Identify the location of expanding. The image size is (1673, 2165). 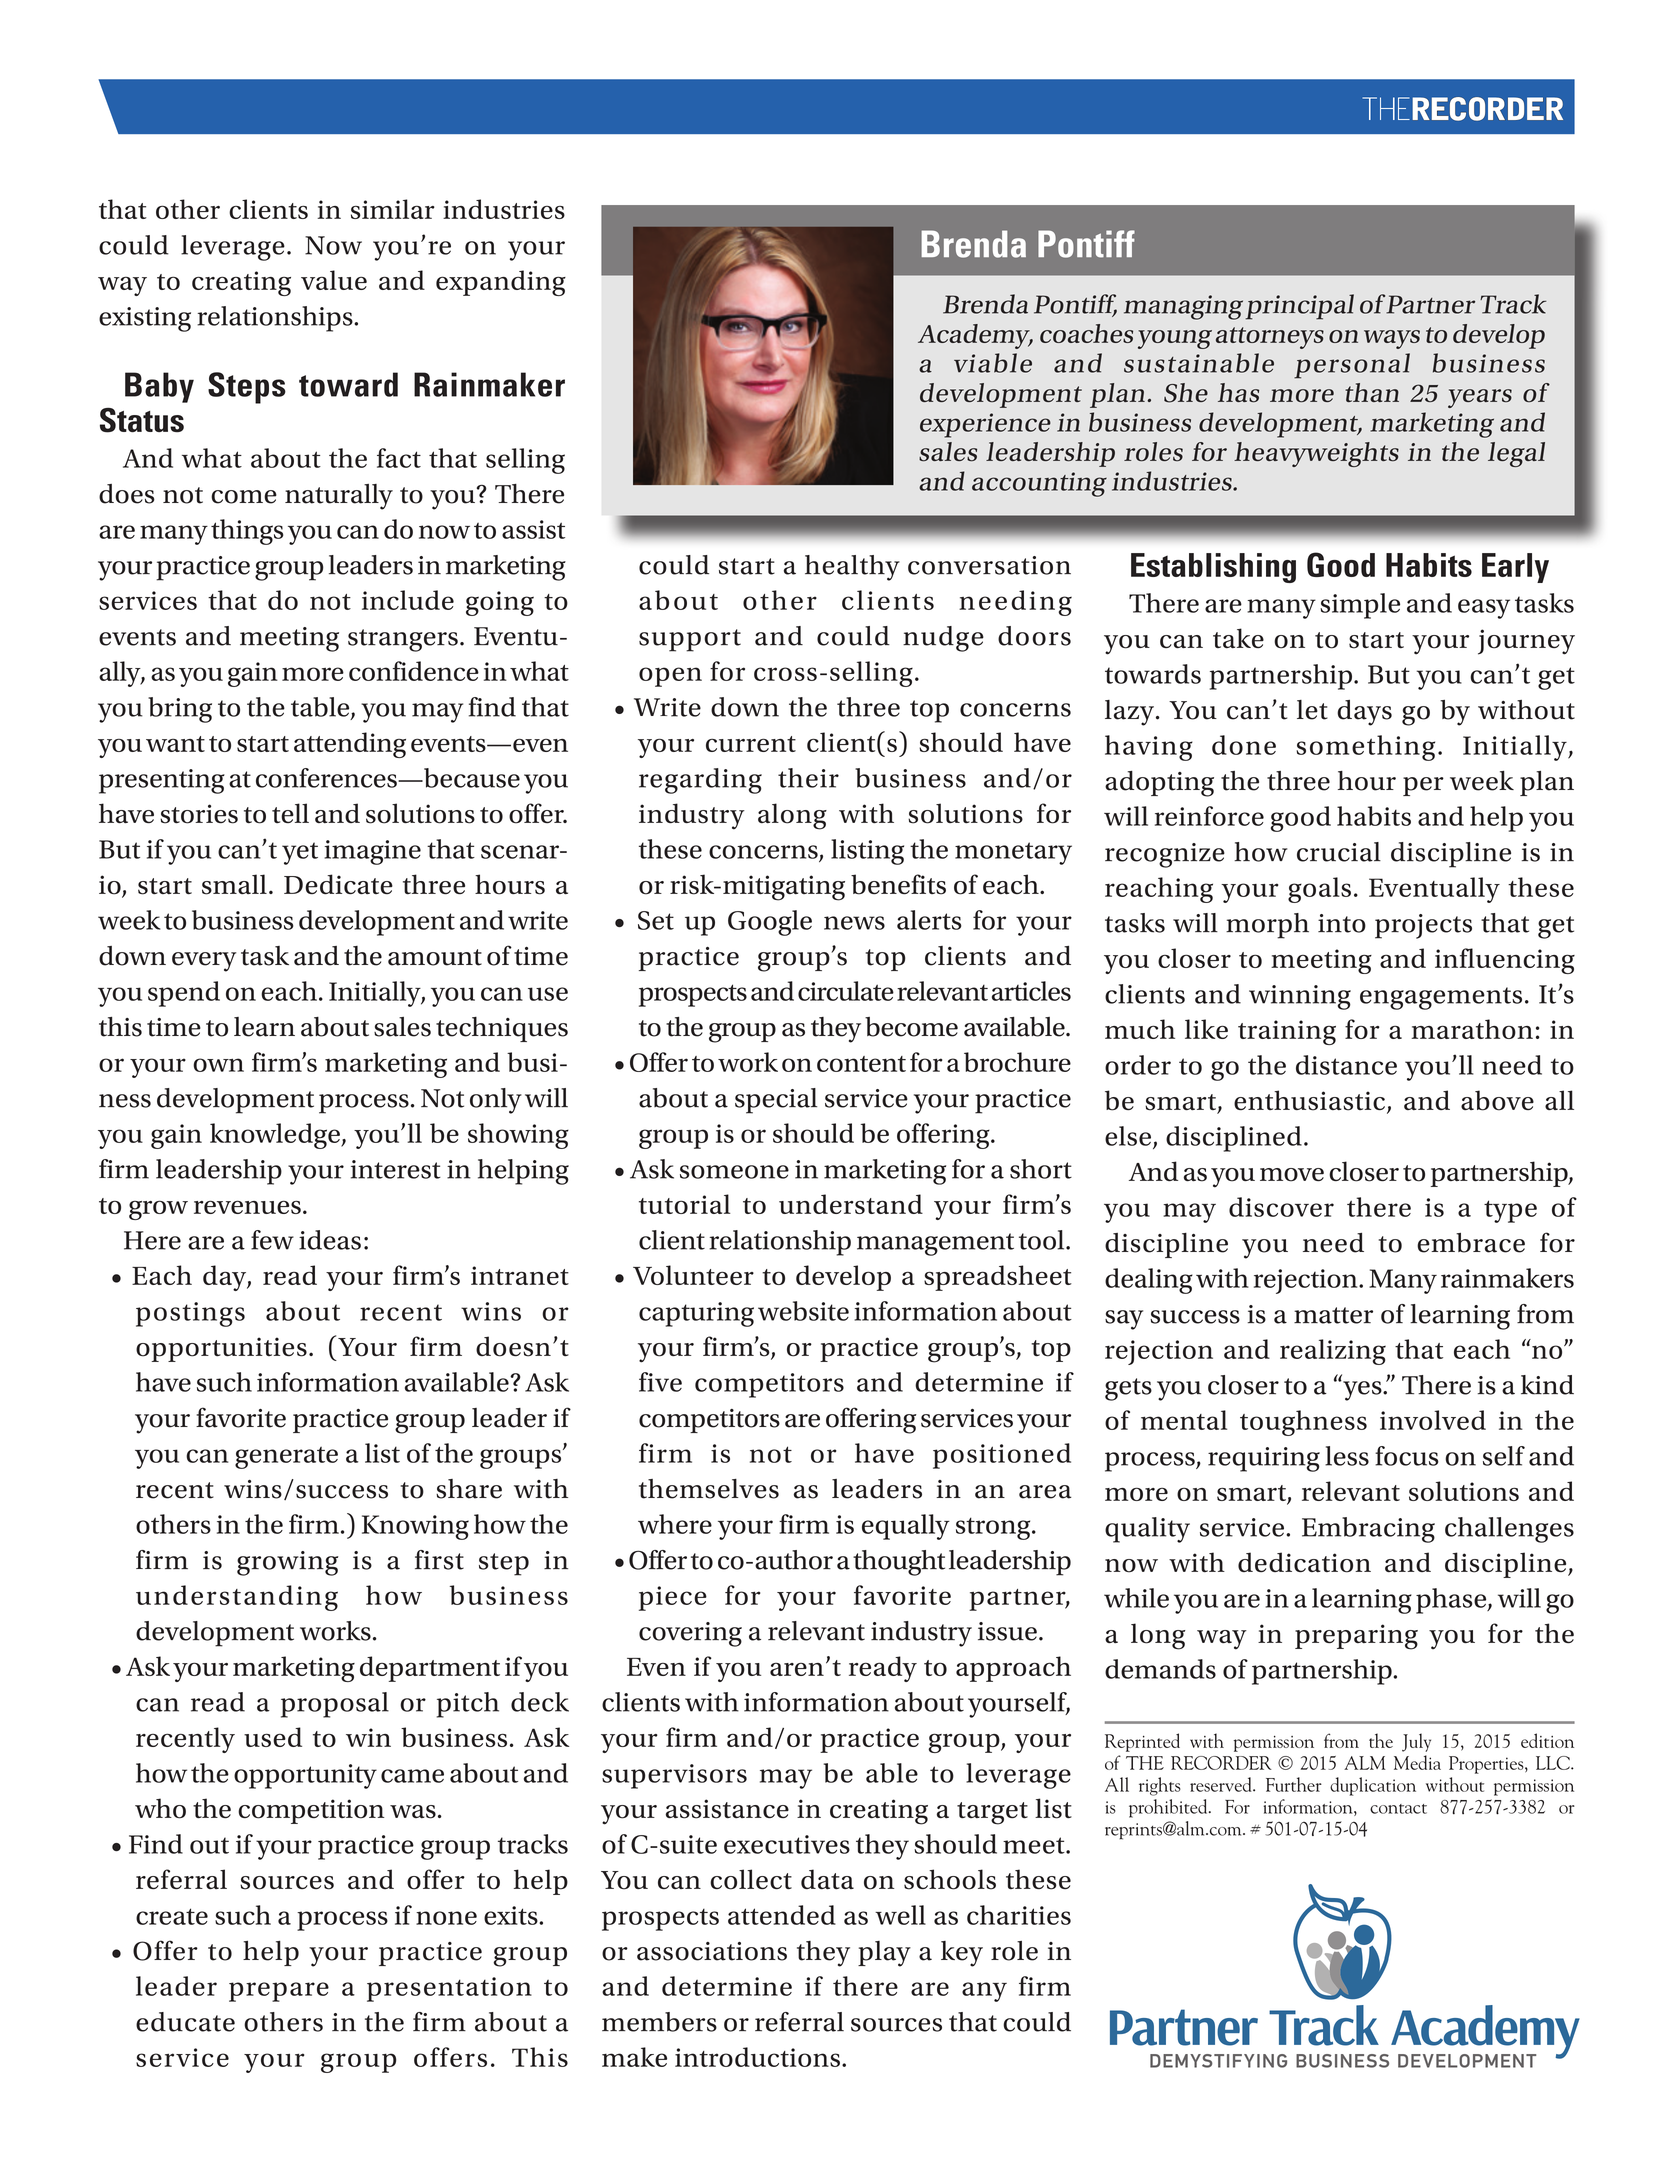
(501, 283).
